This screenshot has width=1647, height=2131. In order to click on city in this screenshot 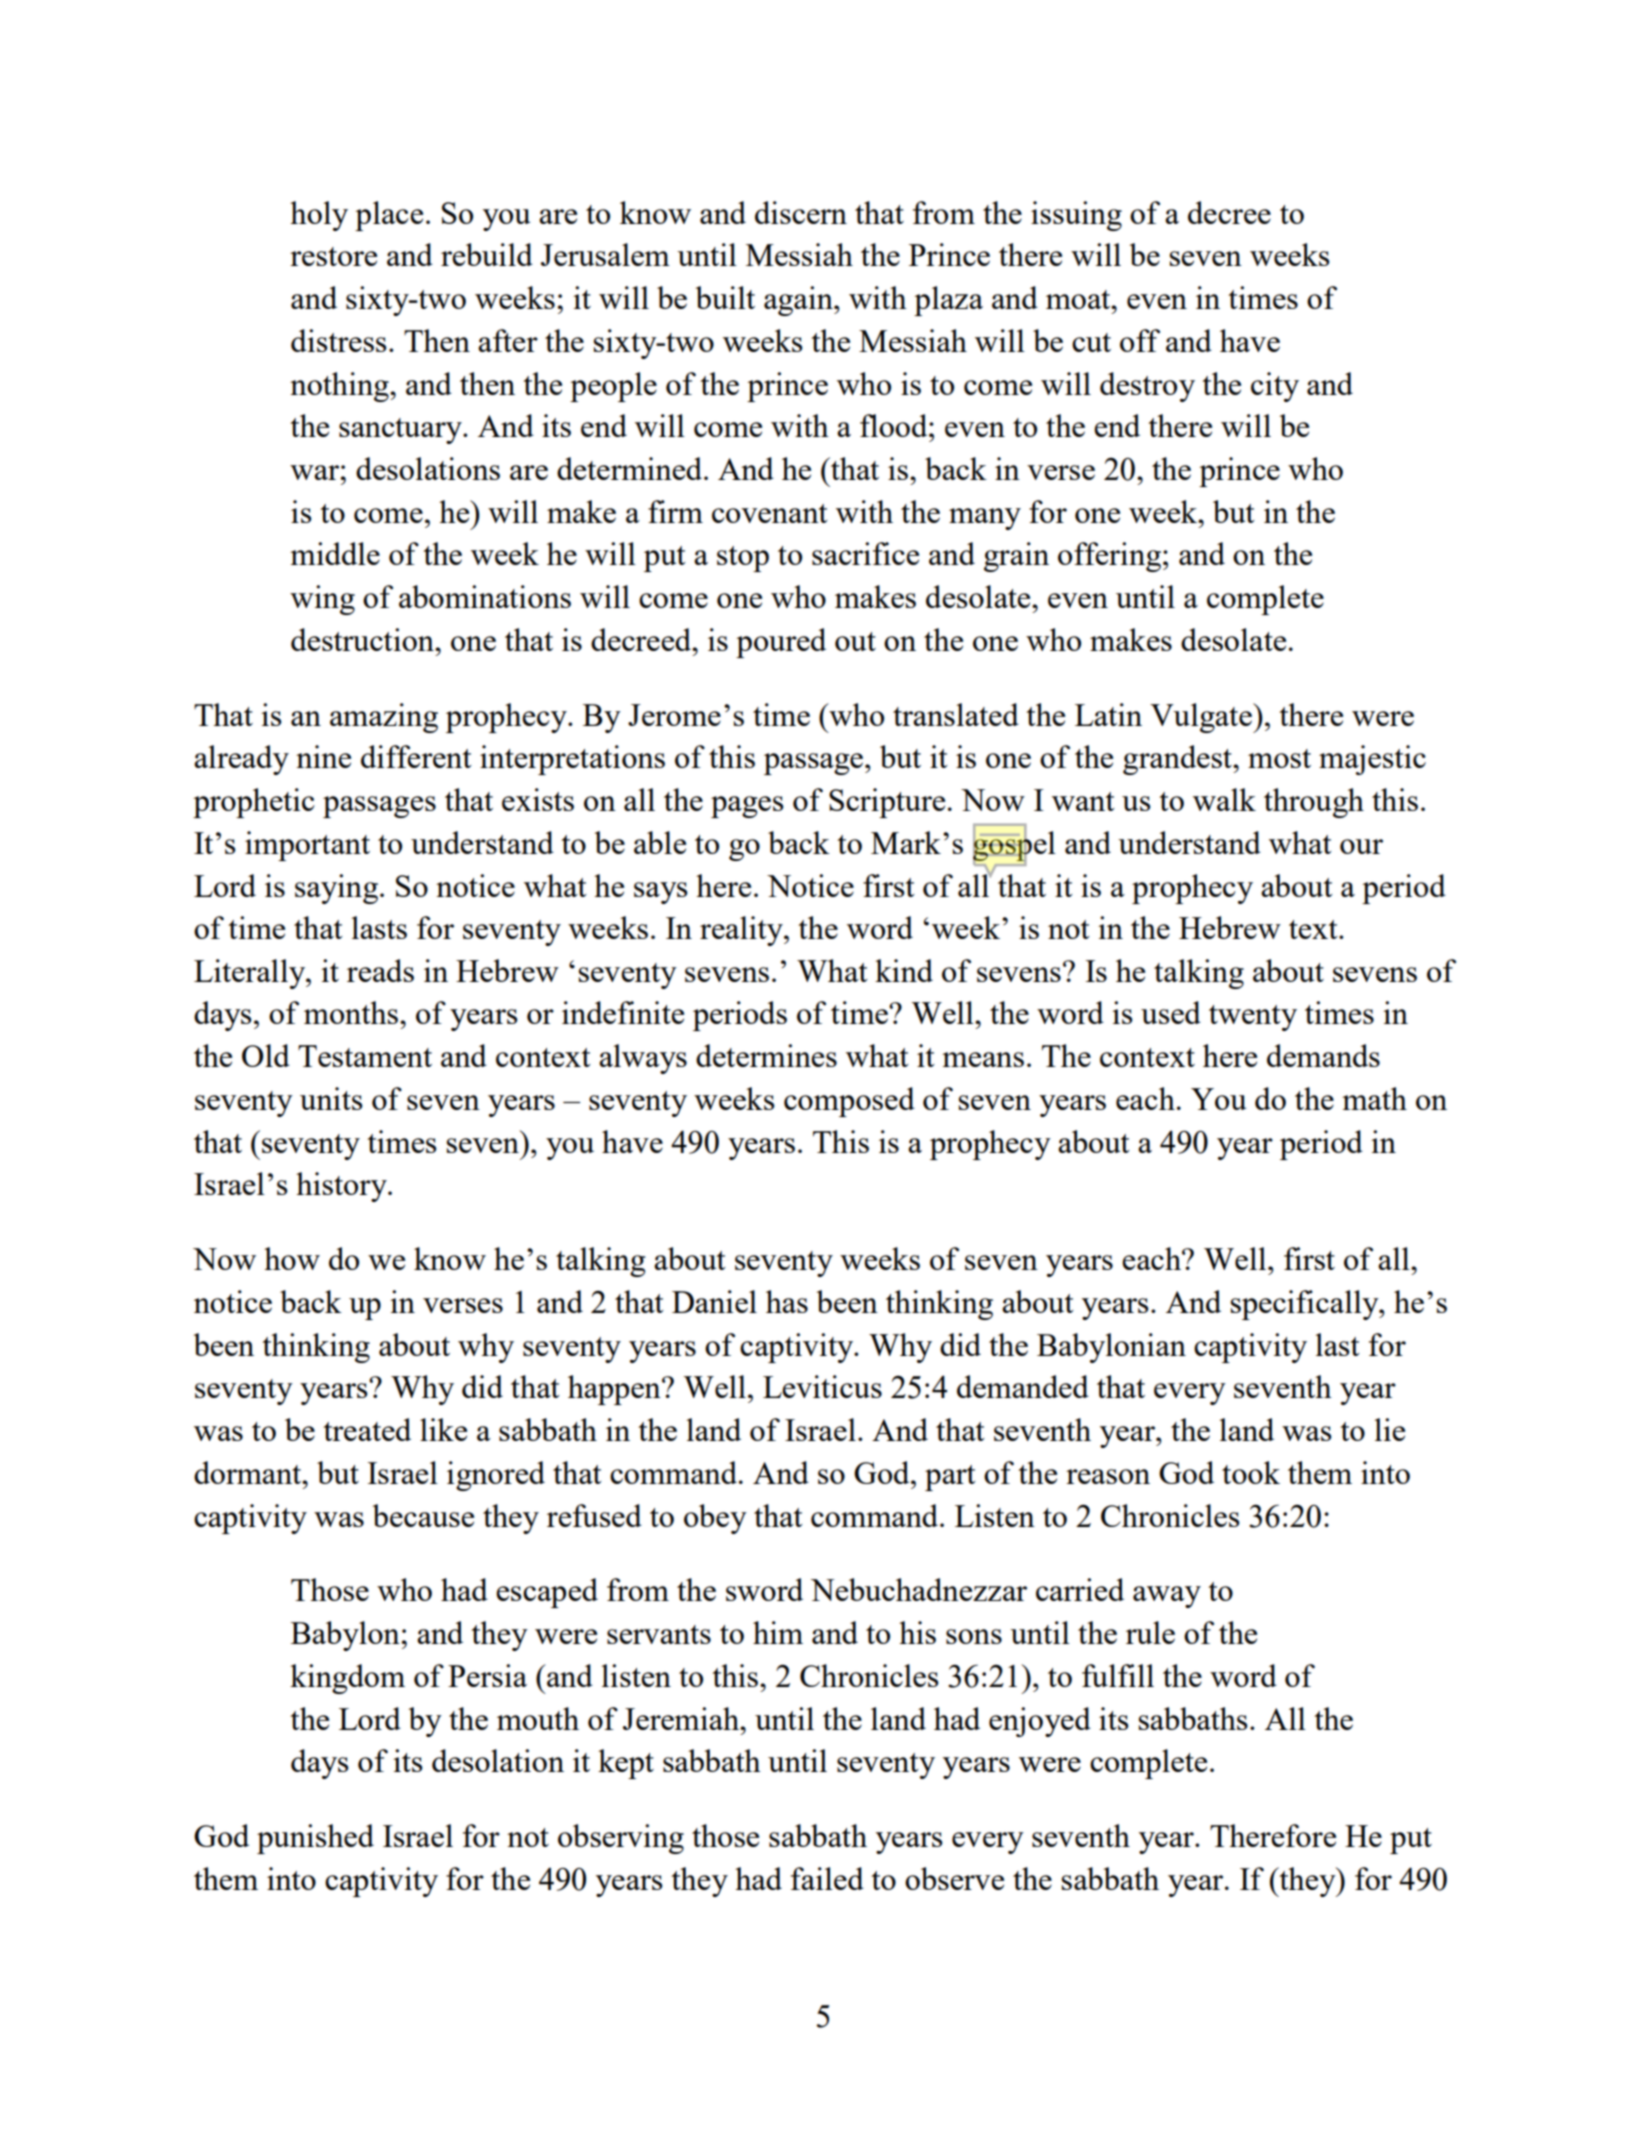, I will do `click(1275, 387)`.
